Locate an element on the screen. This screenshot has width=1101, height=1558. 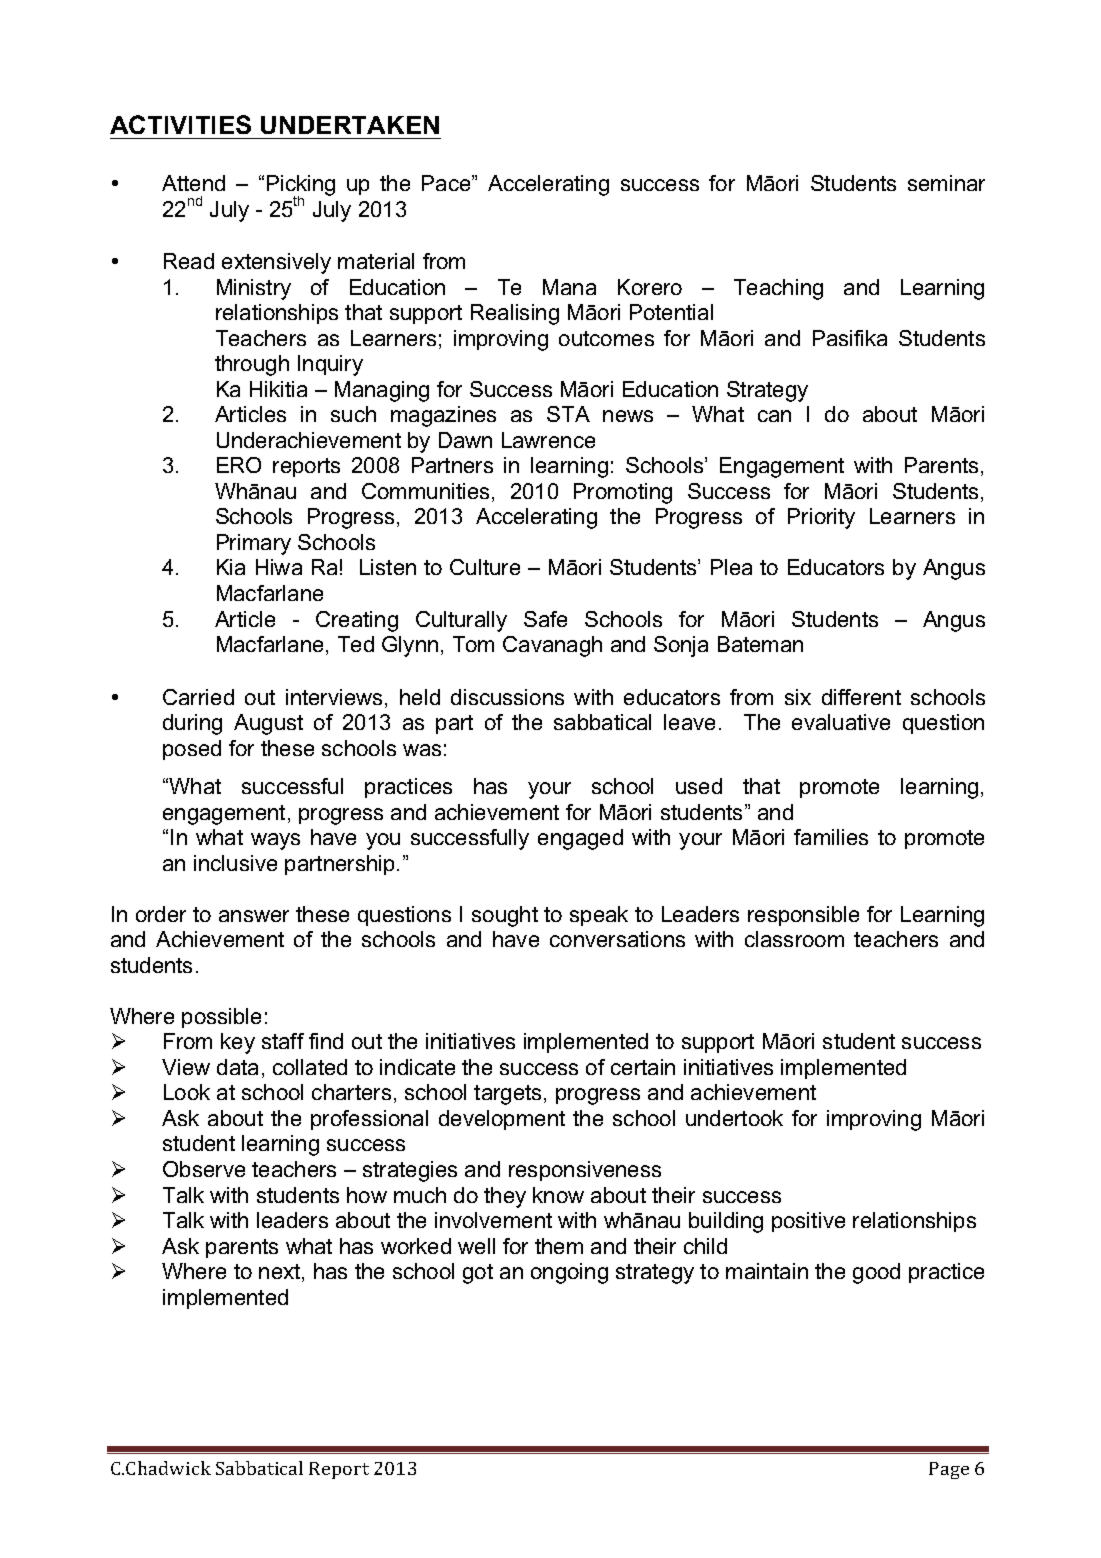
can is located at coordinates (774, 416).
